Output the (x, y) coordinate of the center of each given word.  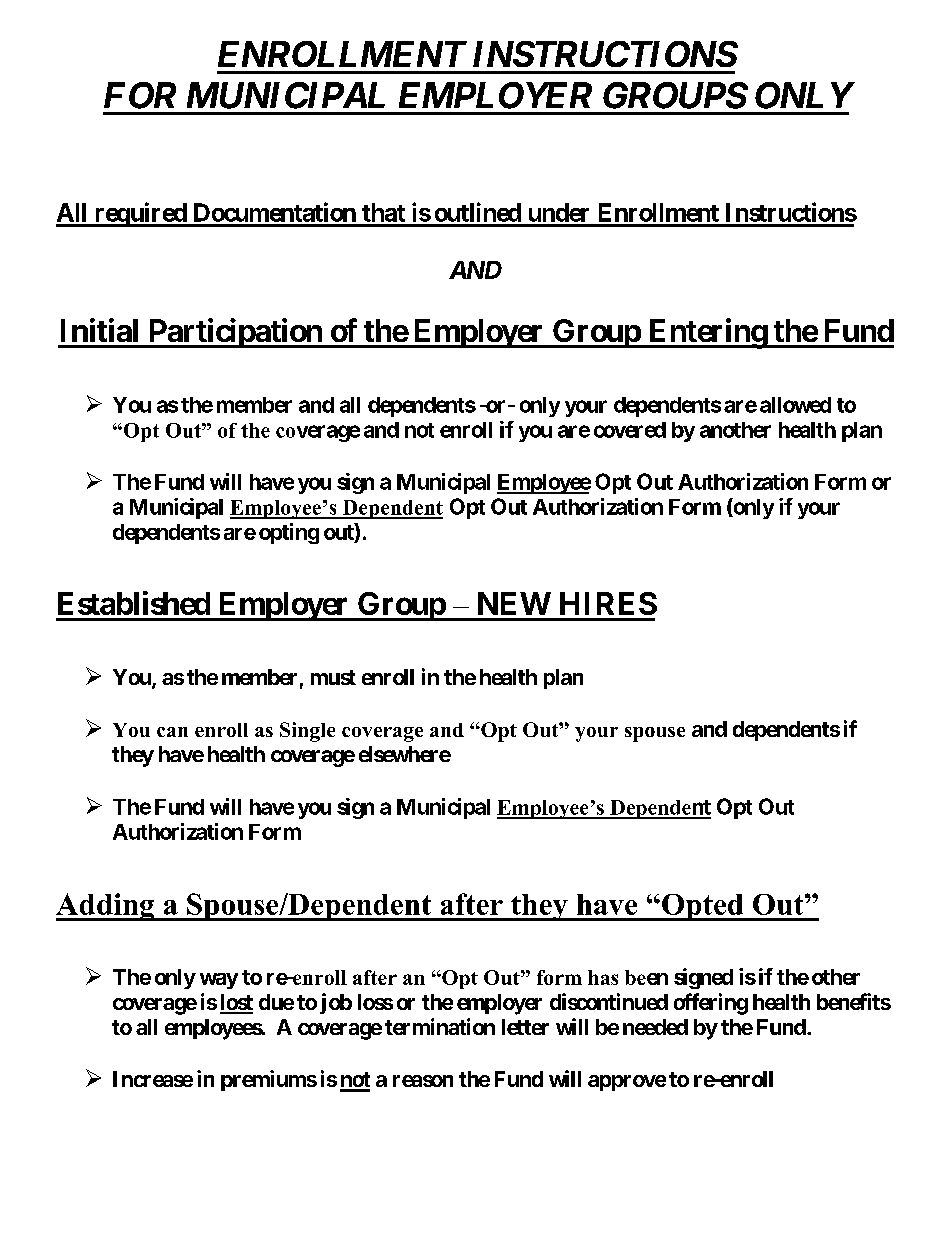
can (172, 732)
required (140, 214)
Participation (235, 333)
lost (236, 1003)
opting (289, 533)
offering (711, 1004)
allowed (795, 405)
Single (307, 732)
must (333, 677)
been (646, 977)
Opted (703, 907)
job (336, 1003)
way (219, 981)
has (603, 977)
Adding (106, 907)
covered (630, 430)
